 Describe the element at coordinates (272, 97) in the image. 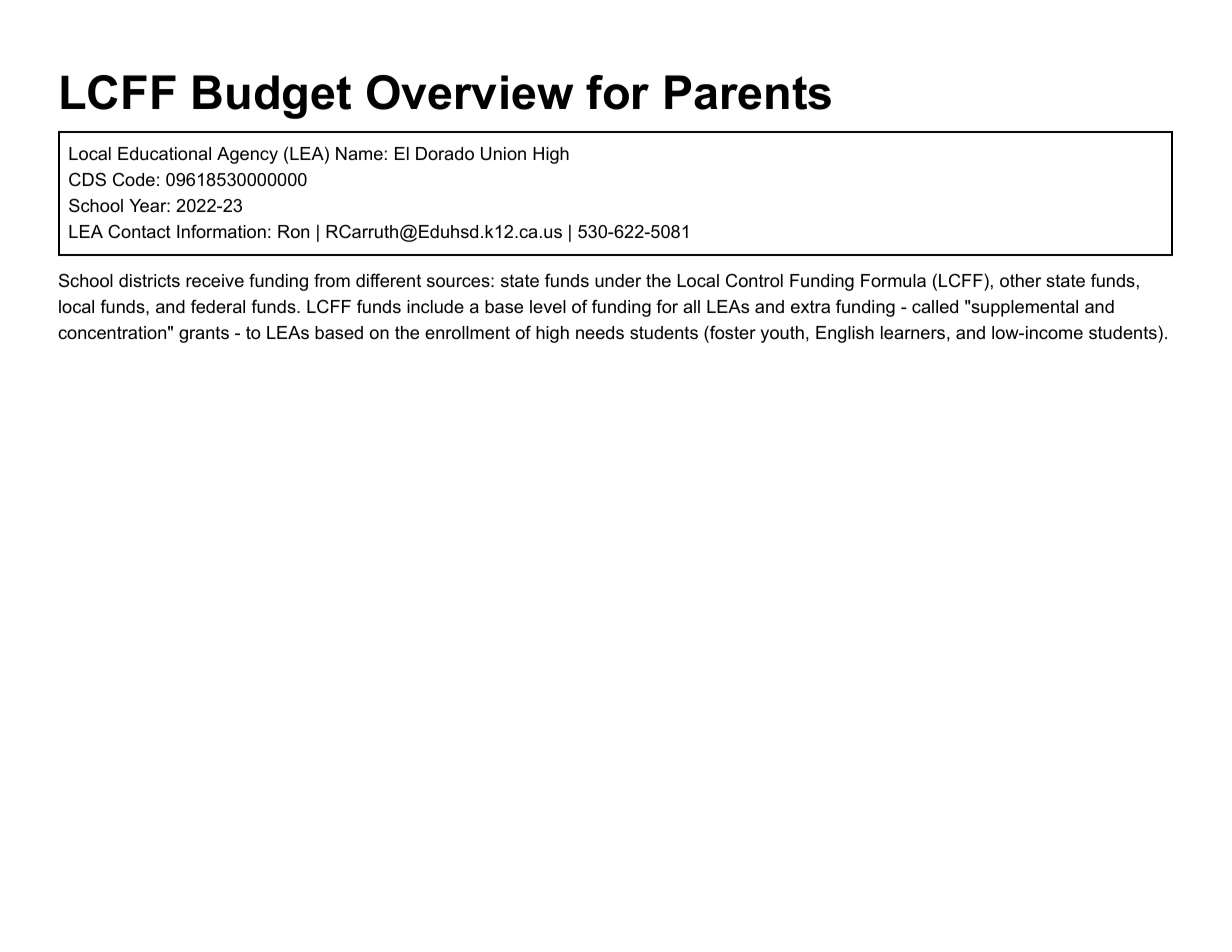

I see `Budget` at that location.
